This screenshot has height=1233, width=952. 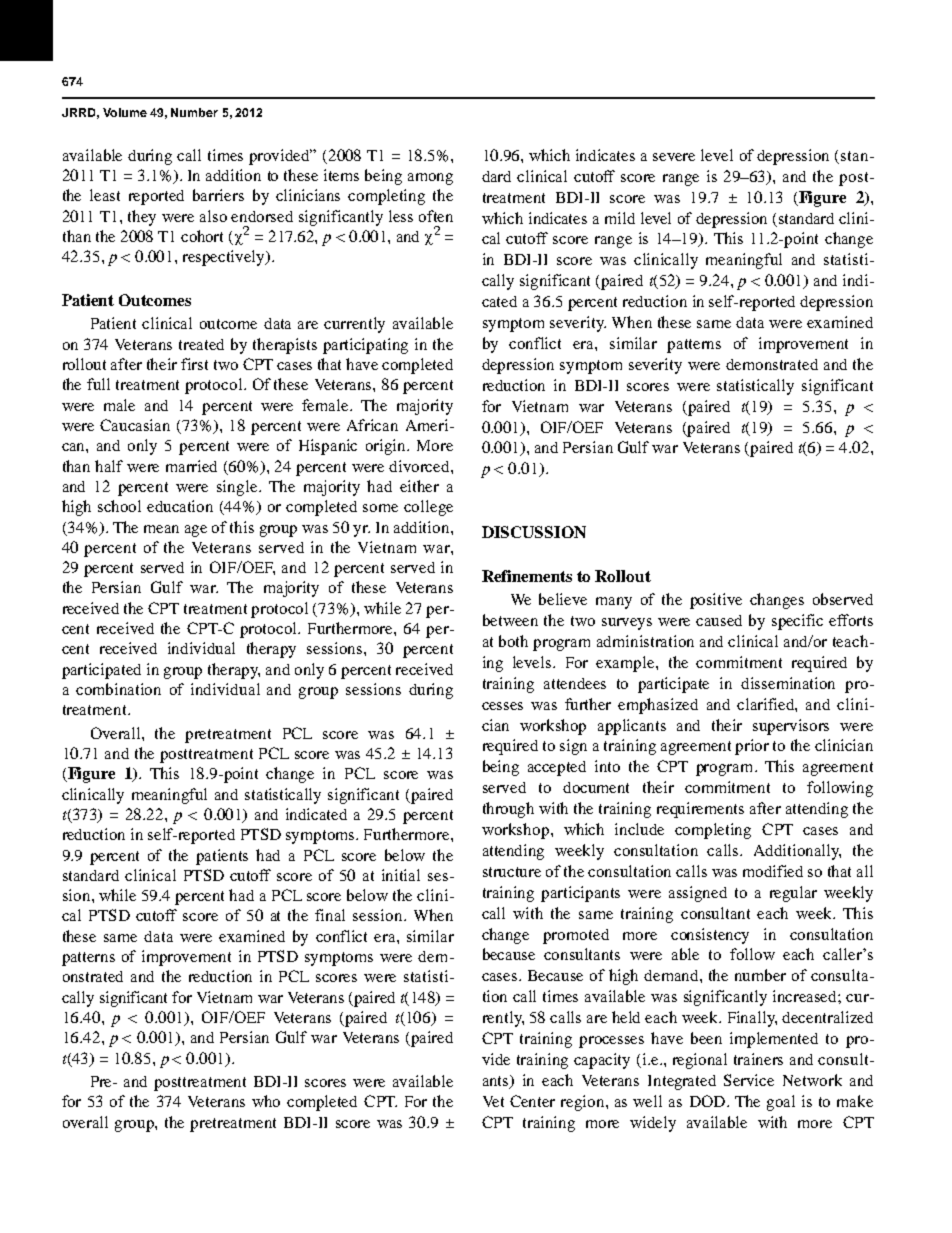 I want to click on who, so click(x=266, y=1101).
